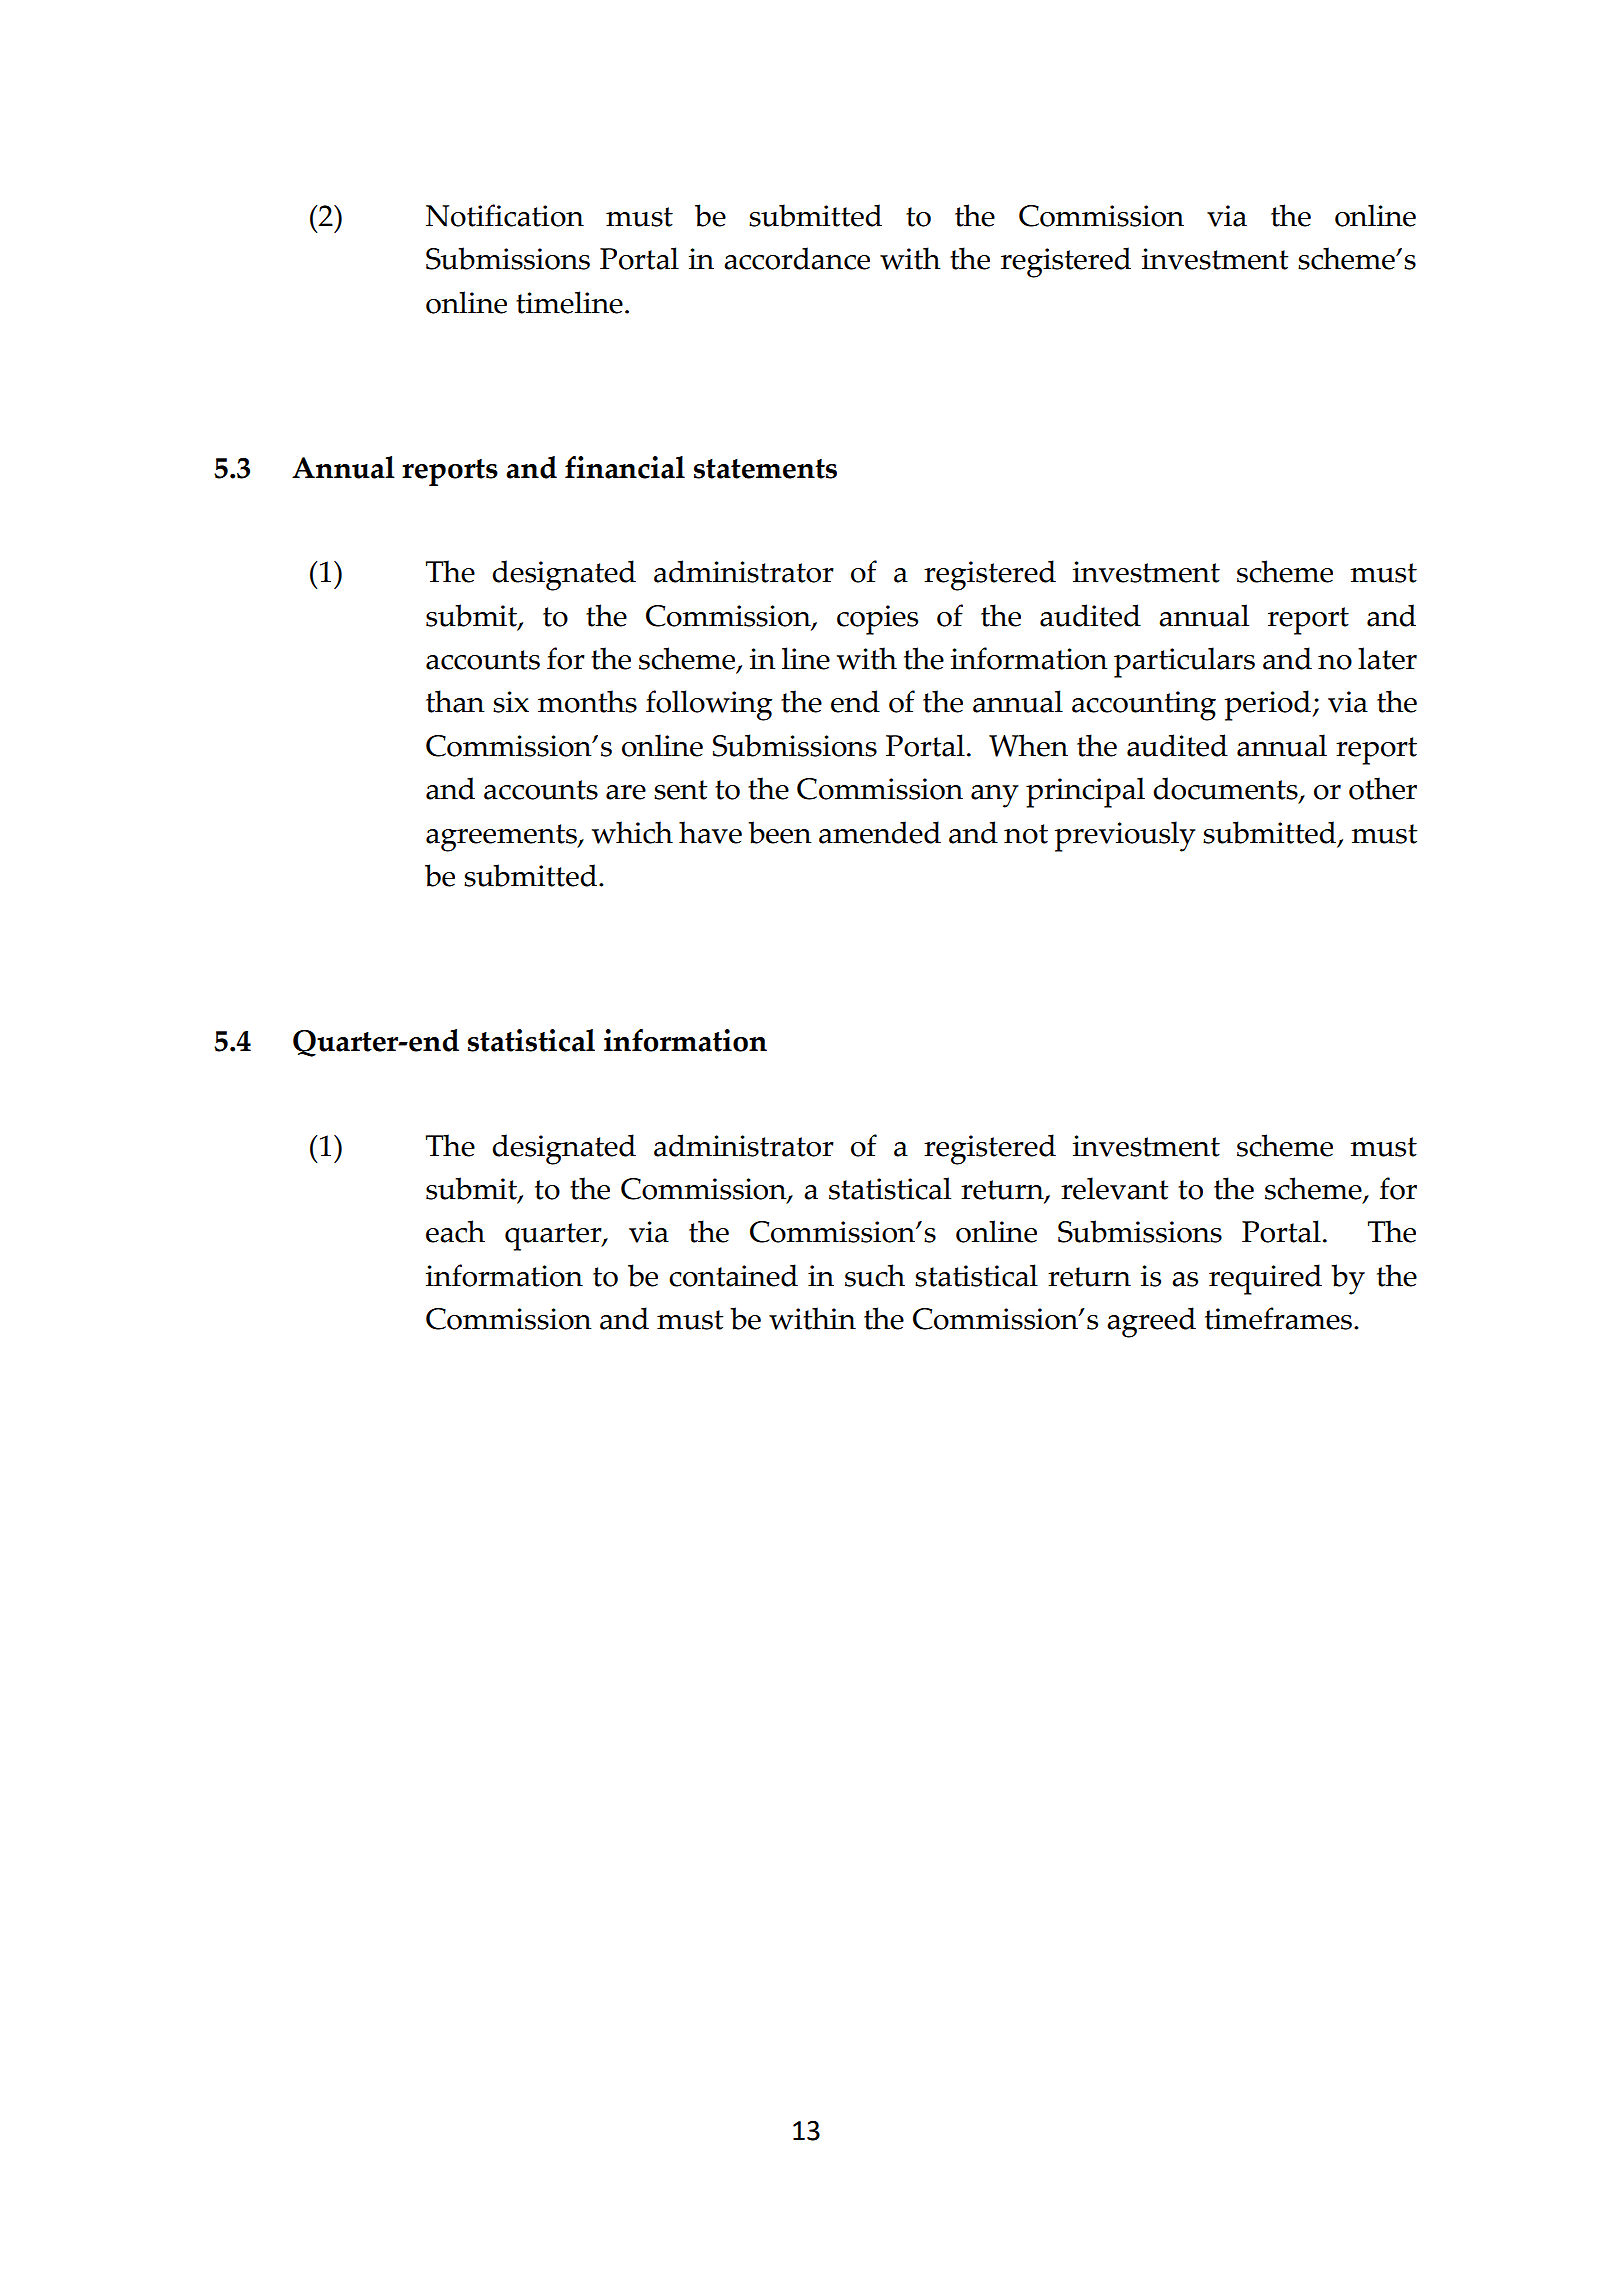 The image size is (1612, 2280). What do you see at coordinates (797, 258) in the image?
I see `accordance` at bounding box center [797, 258].
